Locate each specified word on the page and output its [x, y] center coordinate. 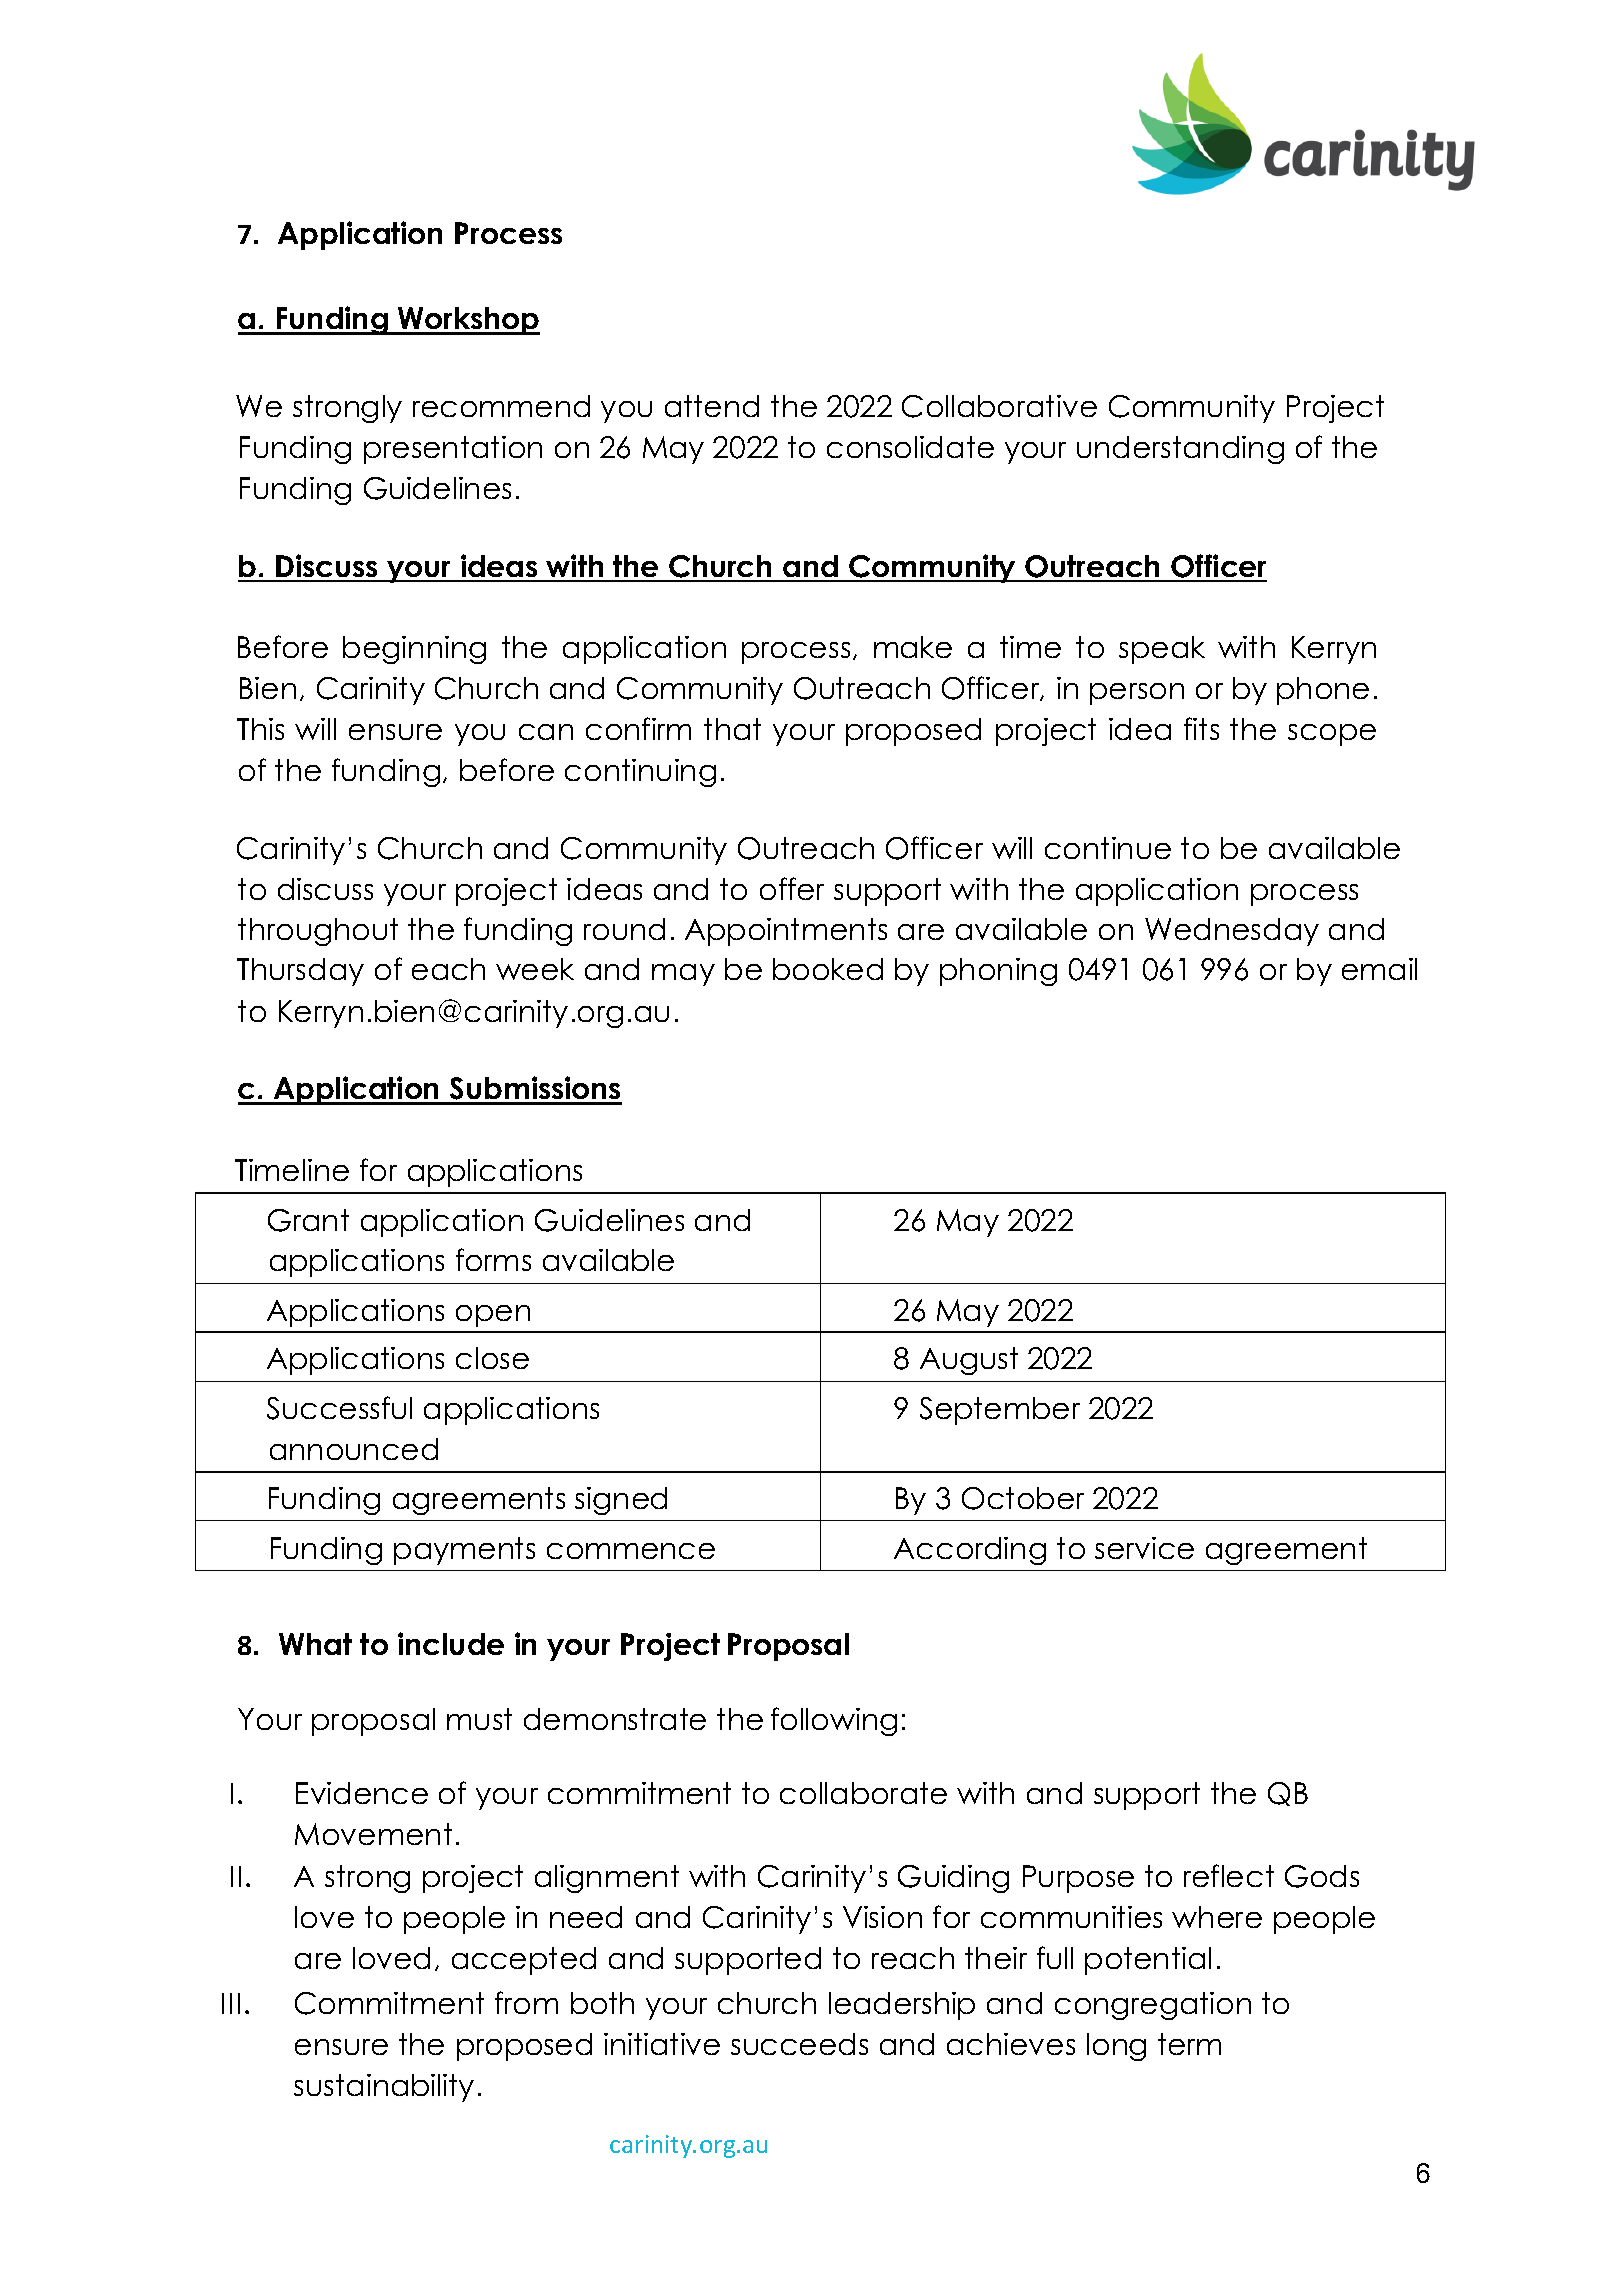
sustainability [384, 2088]
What [315, 1644]
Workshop [468, 321]
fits [1201, 728]
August [969, 1361]
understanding [1180, 450]
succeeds [799, 2044]
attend [712, 406]
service [1144, 1548]
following [834, 1721]
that [732, 729]
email [1379, 969]
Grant [308, 1220]
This [260, 729]
